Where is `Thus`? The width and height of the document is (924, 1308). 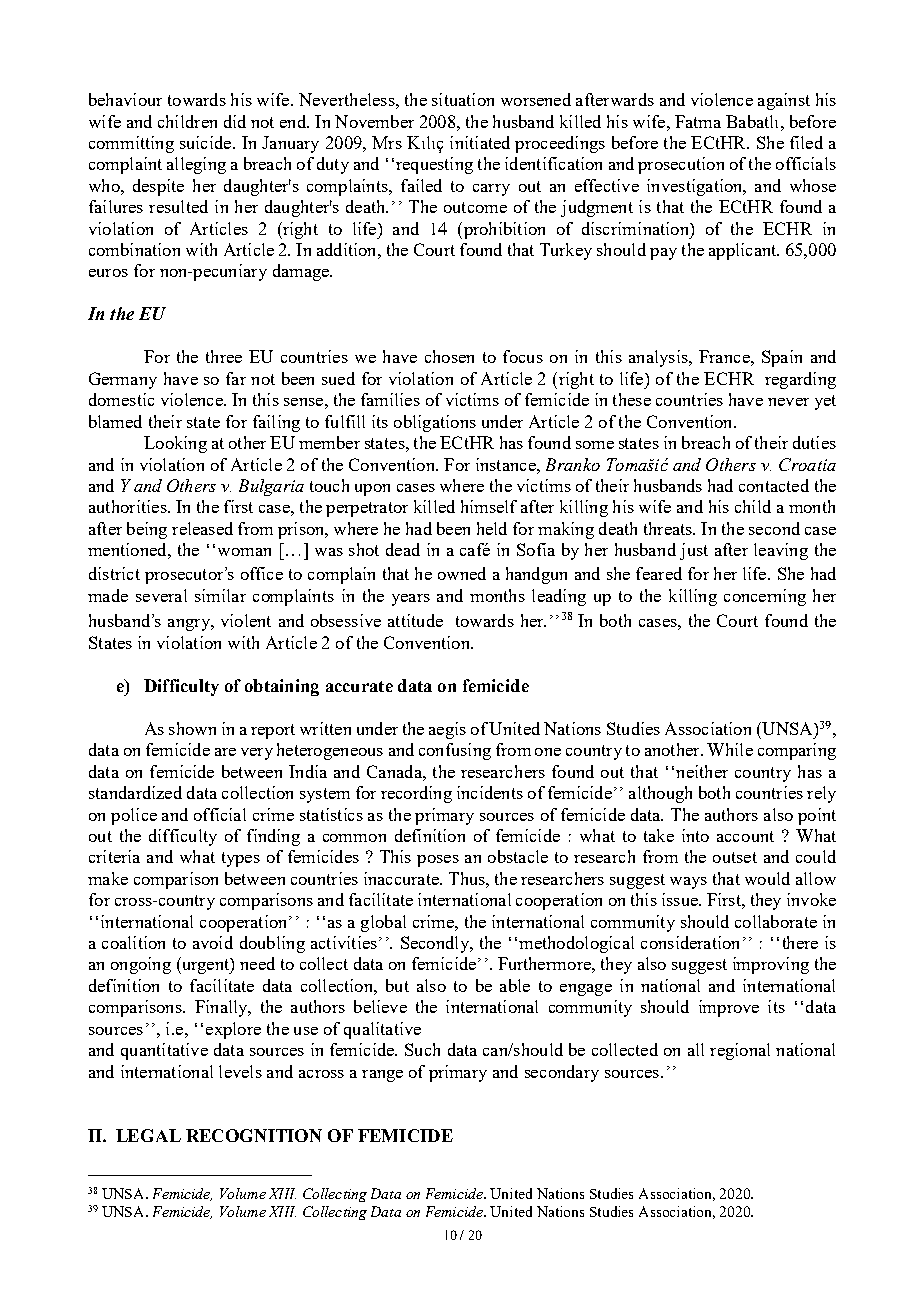
Thus is located at coordinates (468, 878).
